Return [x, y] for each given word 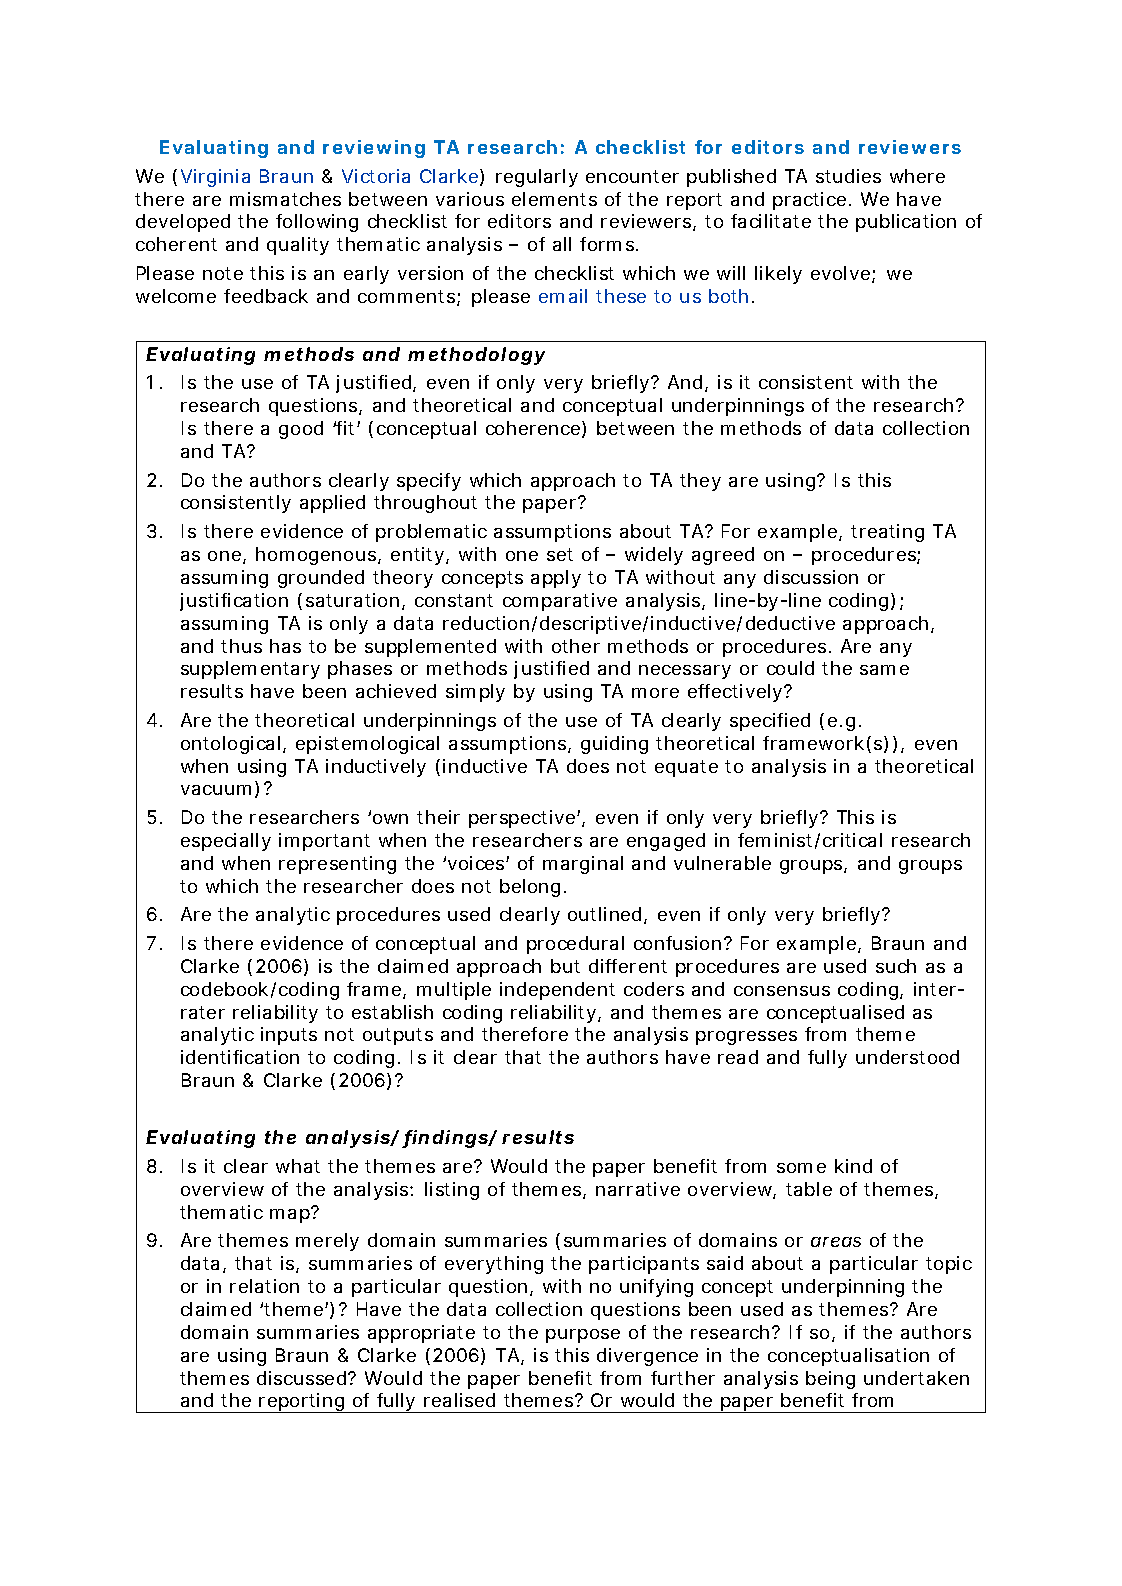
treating [887, 533]
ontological [232, 745]
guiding [614, 745]
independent [557, 991]
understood [907, 1057]
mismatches [285, 199]
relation [264, 1286]
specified [770, 722]
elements [554, 199]
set [560, 554]
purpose [583, 1336]
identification [240, 1057]
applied [332, 504]
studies [848, 176]
